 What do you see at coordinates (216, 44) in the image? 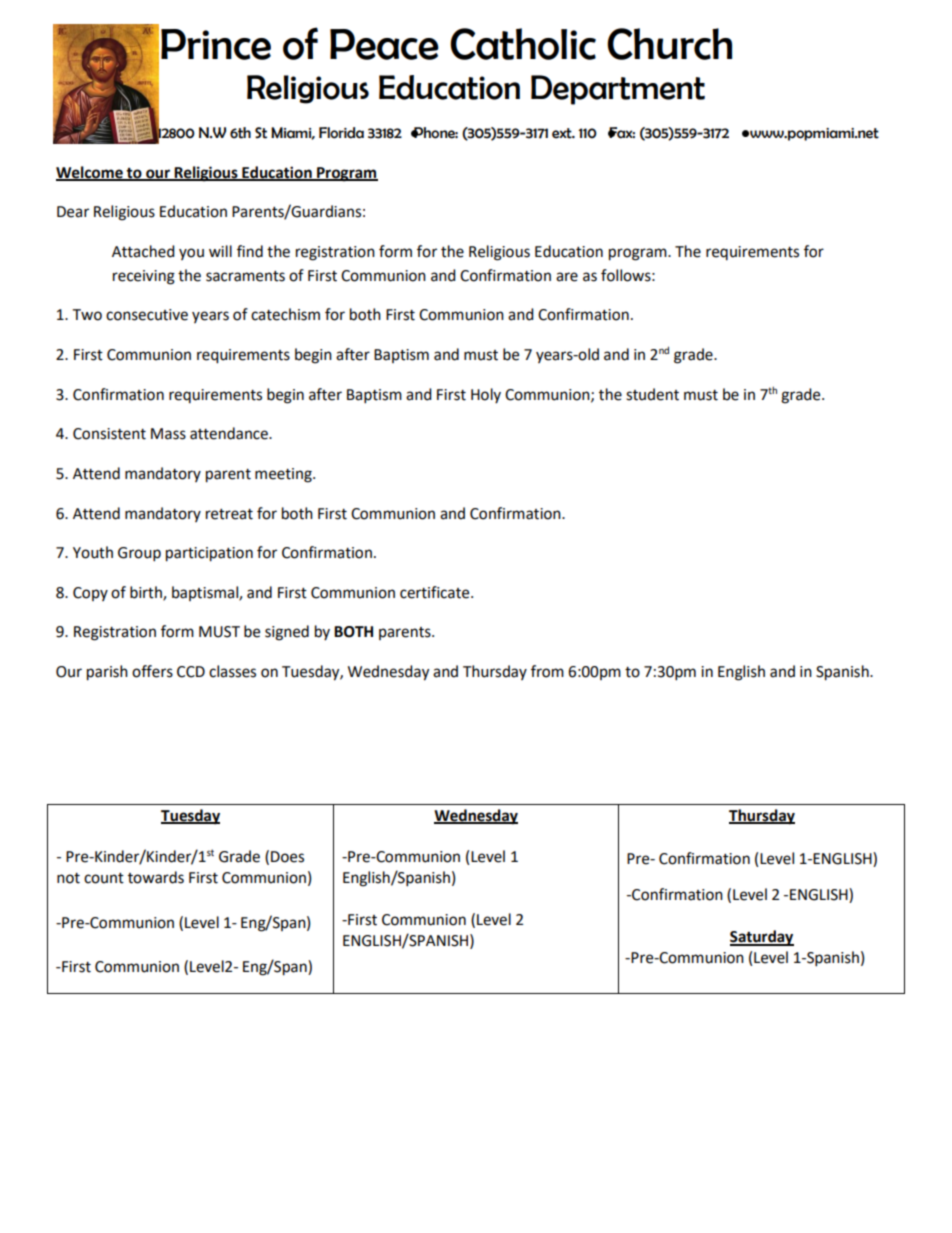
I see `Prince` at bounding box center [216, 44].
